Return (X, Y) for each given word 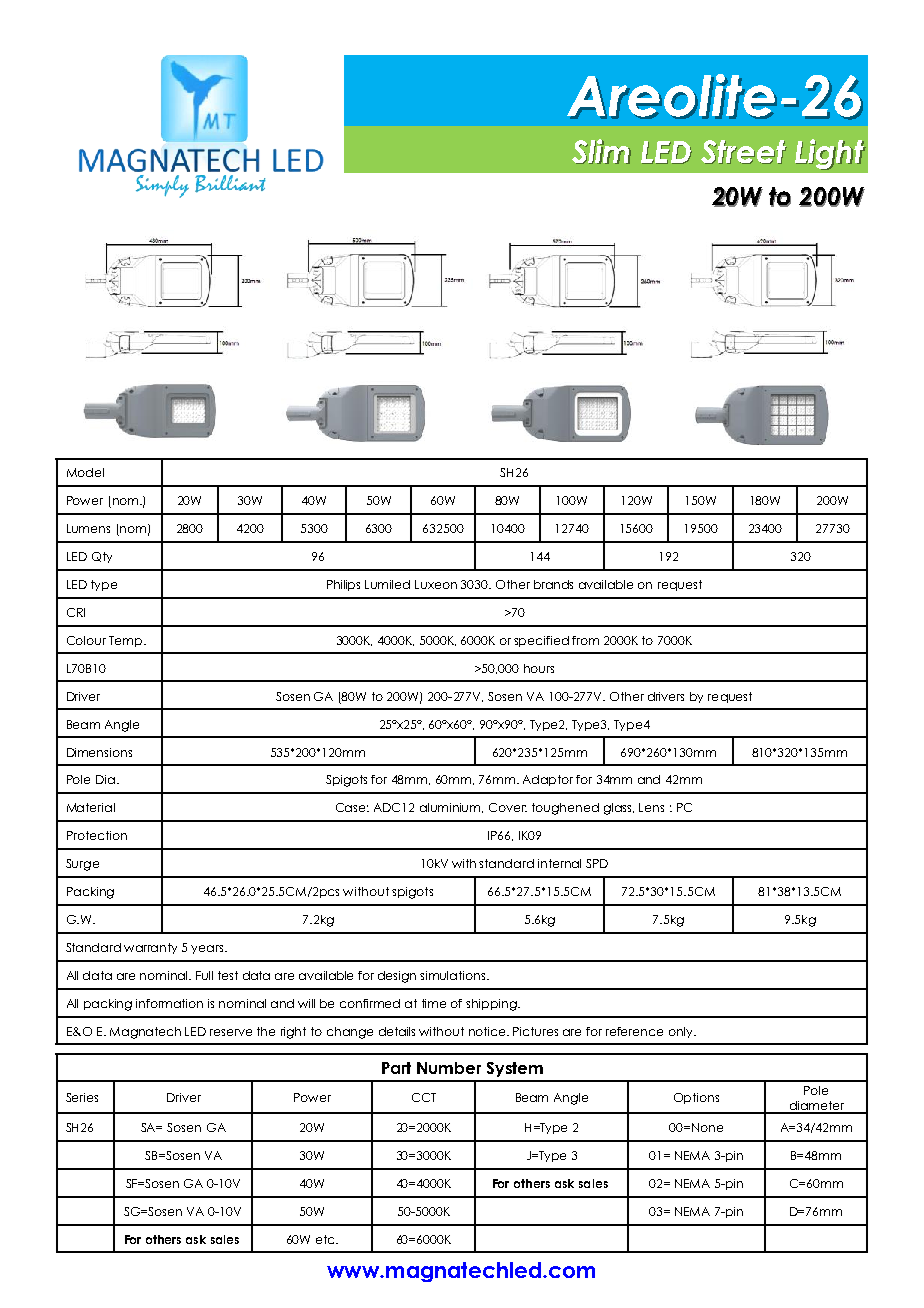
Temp (127, 641)
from (585, 640)
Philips (343, 585)
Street (744, 152)
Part (396, 1068)
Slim (601, 151)
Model (85, 472)
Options (696, 1098)
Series (82, 1097)
